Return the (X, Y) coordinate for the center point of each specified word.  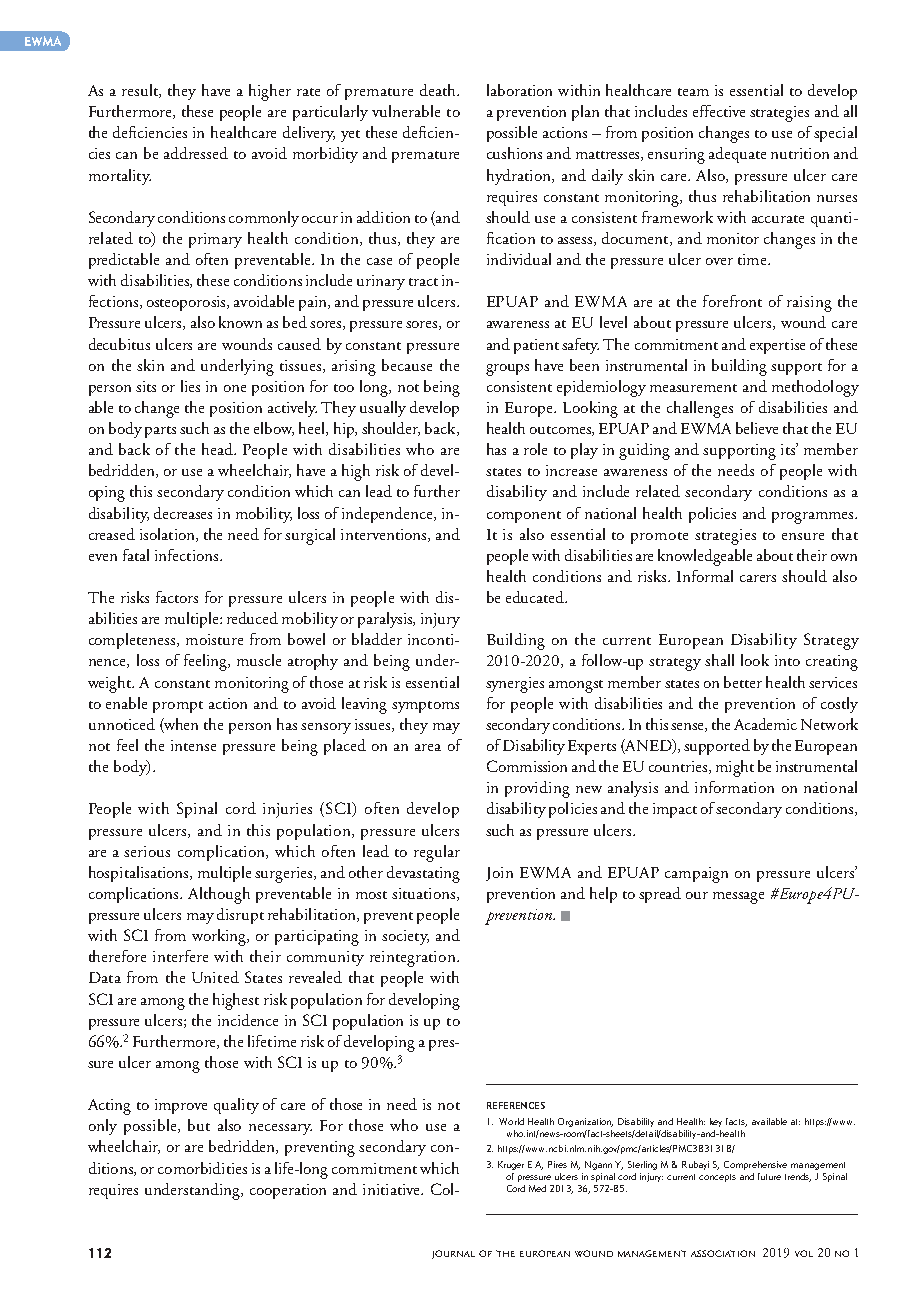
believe (757, 428)
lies (190, 386)
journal (453, 1254)
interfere (180, 956)
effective (719, 111)
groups (507, 370)
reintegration (414, 959)
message (738, 898)
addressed (196, 153)
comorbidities (202, 1168)
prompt (178, 707)
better (743, 682)
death (439, 90)
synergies (515, 685)
